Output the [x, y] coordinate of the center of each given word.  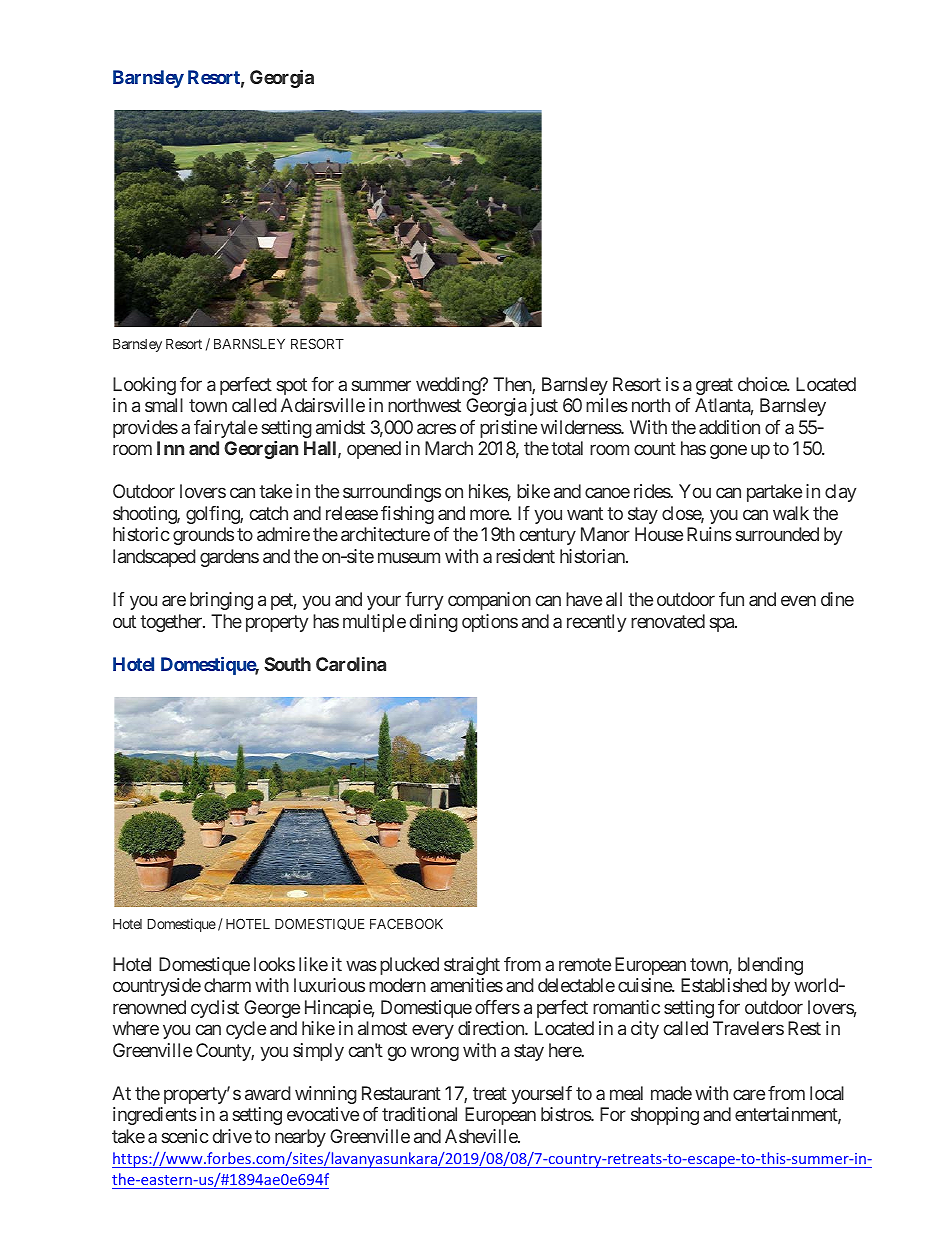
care [749, 1094]
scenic [185, 1136]
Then [513, 385]
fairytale [226, 429]
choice [763, 384]
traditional [419, 1114]
